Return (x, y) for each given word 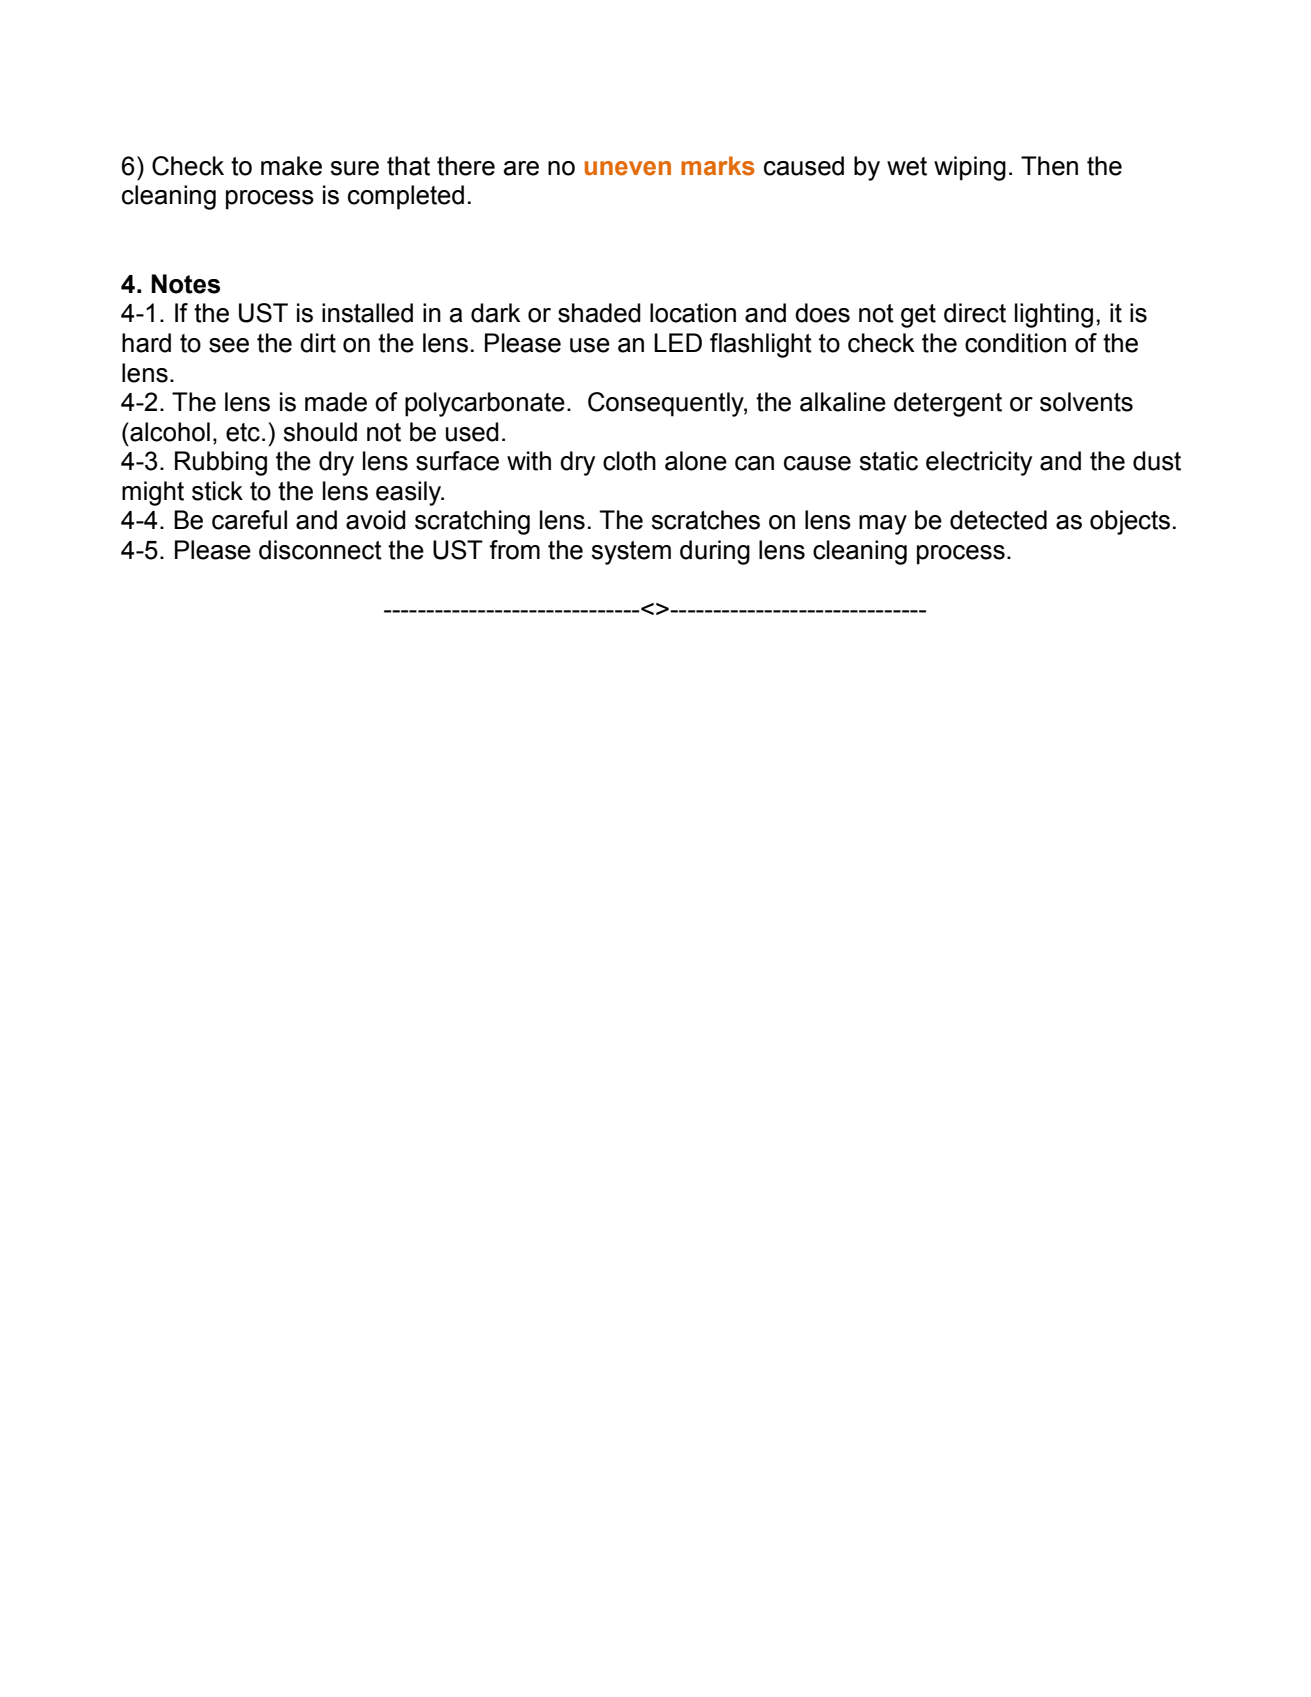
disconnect (320, 550)
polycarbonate (485, 404)
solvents (1086, 402)
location (693, 313)
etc (243, 432)
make (291, 166)
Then (1049, 166)
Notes (185, 284)
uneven (628, 168)
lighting (1054, 315)
